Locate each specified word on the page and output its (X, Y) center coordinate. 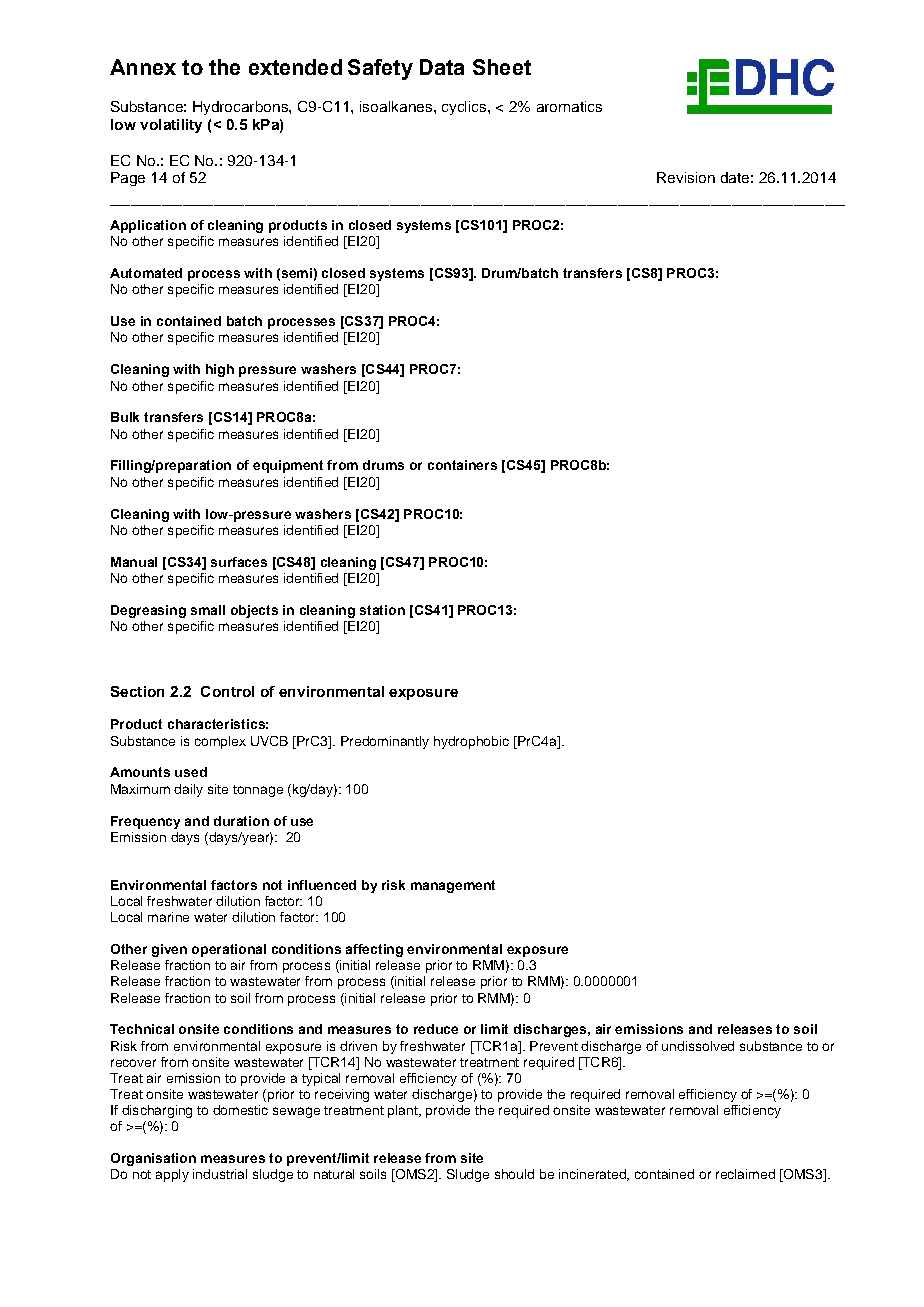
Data (442, 67)
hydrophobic (471, 742)
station (382, 610)
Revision (686, 177)
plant (404, 1111)
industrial (220, 1174)
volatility (171, 126)
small (208, 610)
